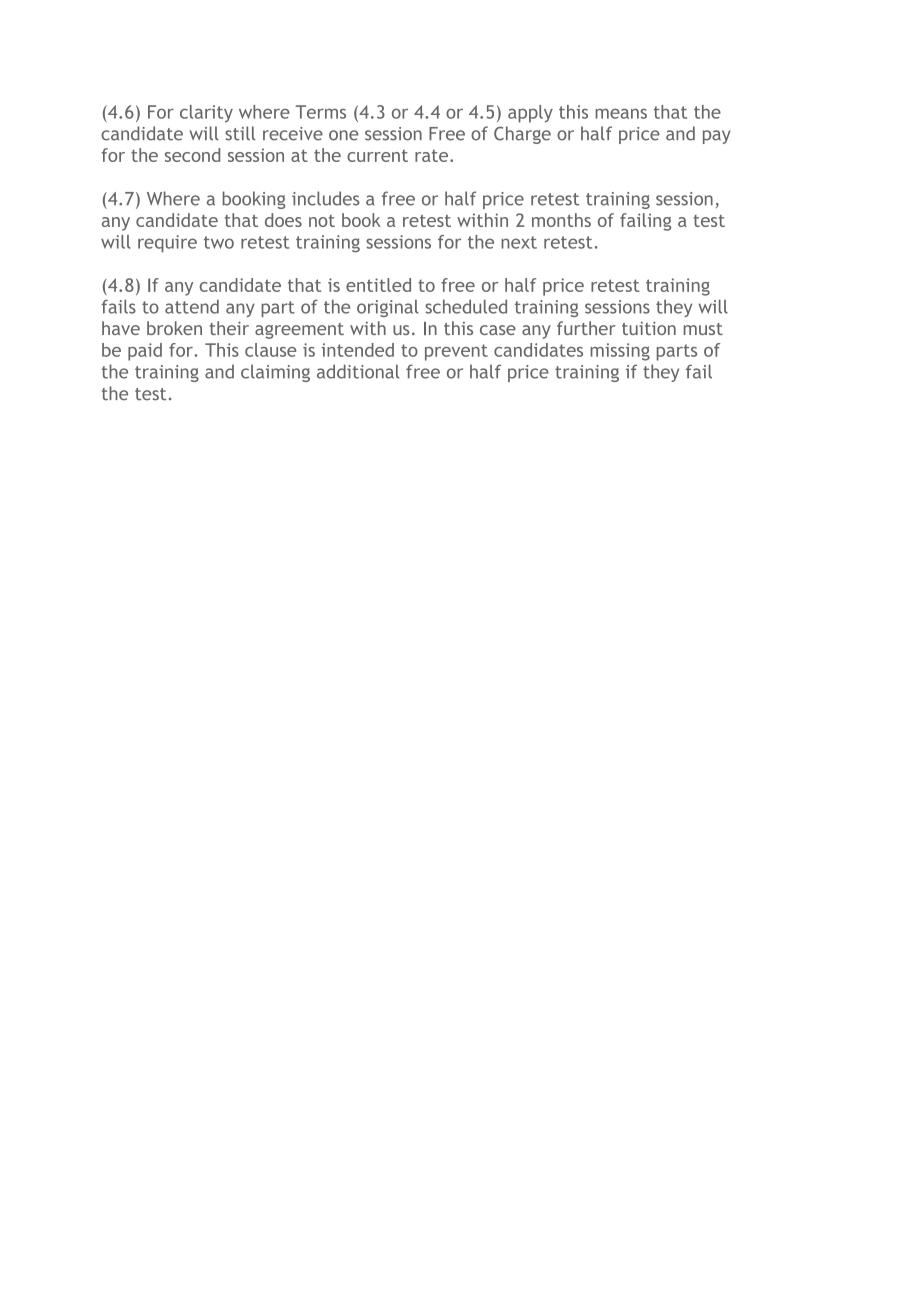 The image size is (924, 1308). What do you see at coordinates (358, 371) in the image?
I see `additional` at bounding box center [358, 371].
